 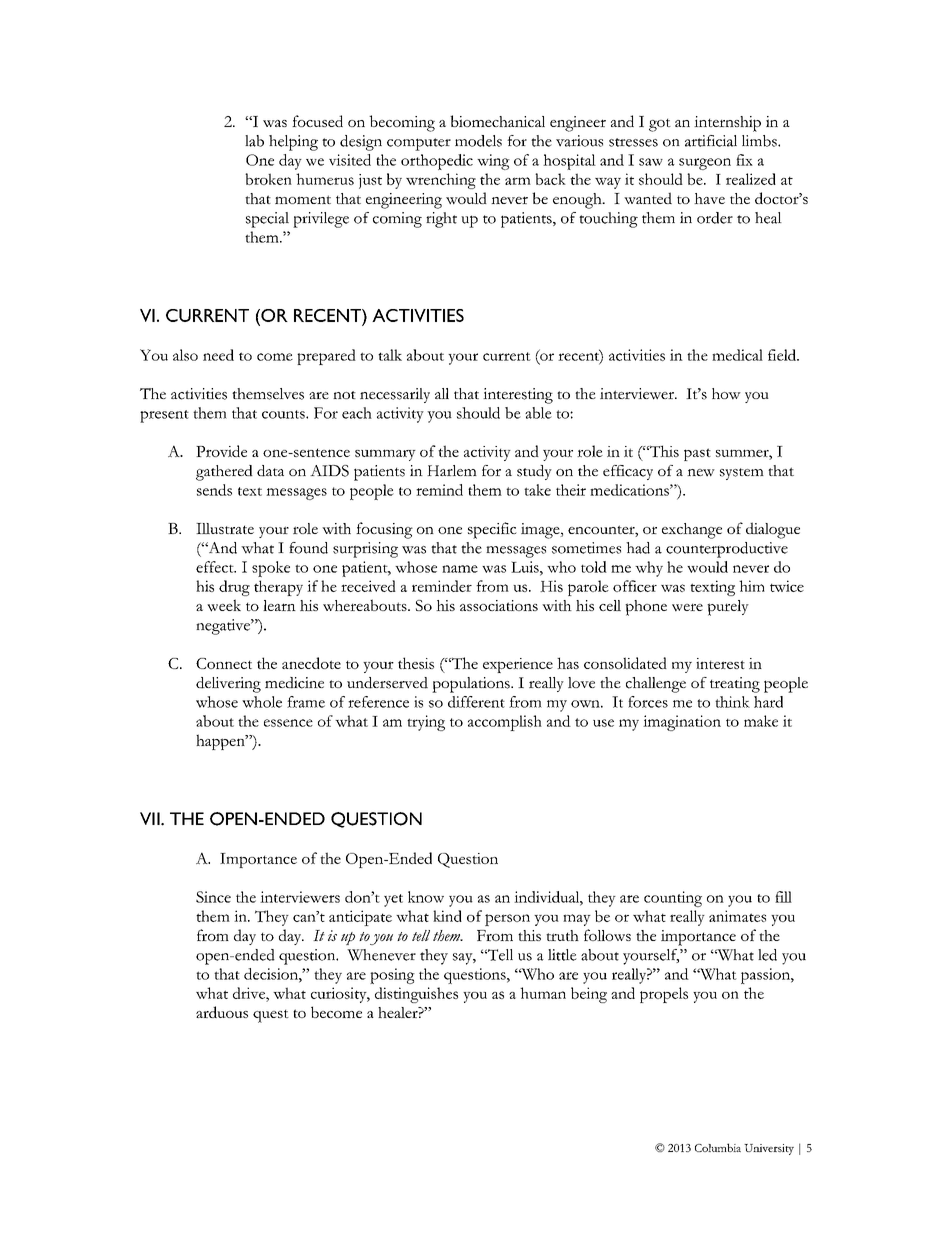 What do you see at coordinates (222, 1012) in the screenshot?
I see `arduous` at bounding box center [222, 1012].
